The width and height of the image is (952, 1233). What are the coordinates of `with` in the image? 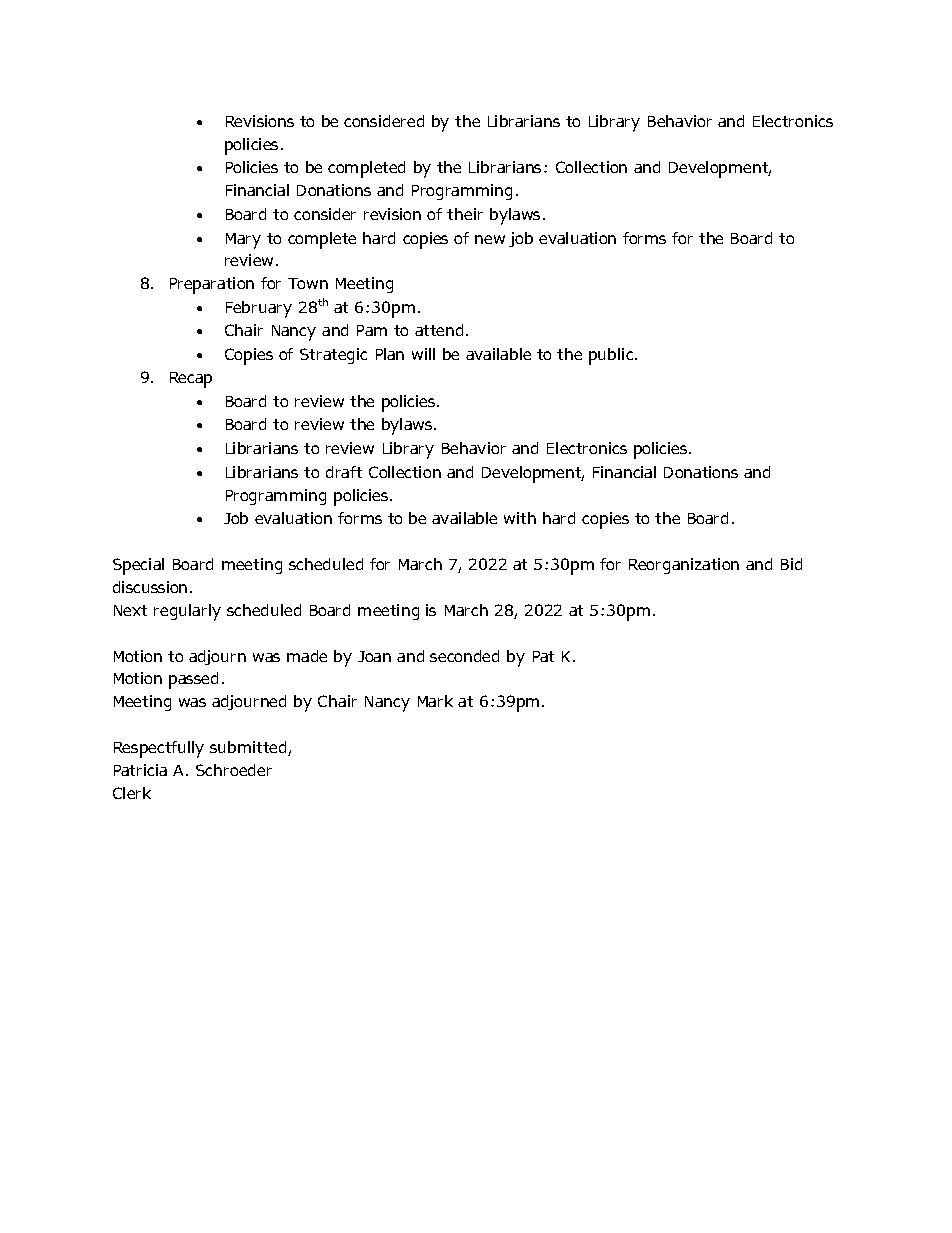 It's located at (520, 518).
